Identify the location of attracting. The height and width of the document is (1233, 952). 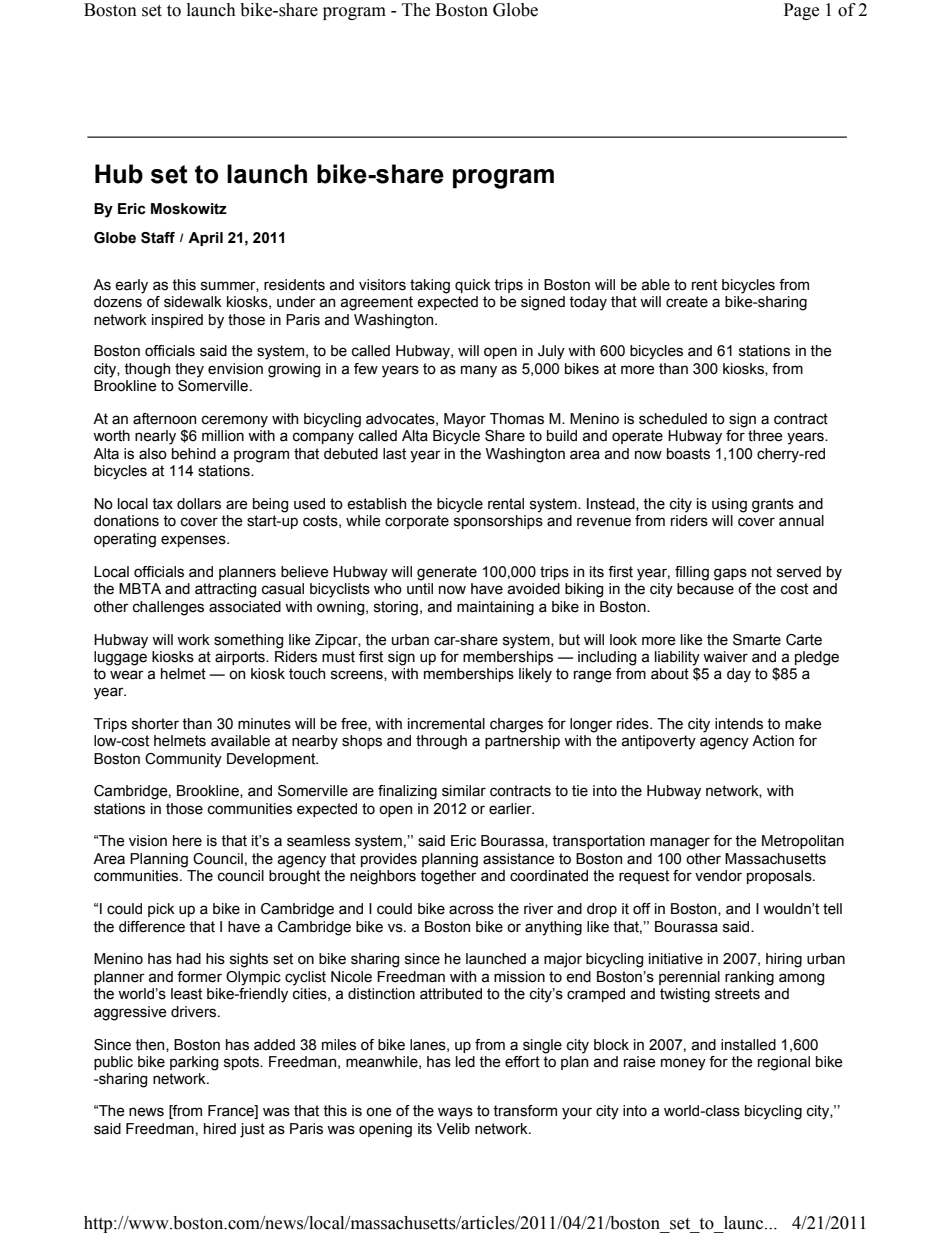
(225, 590).
